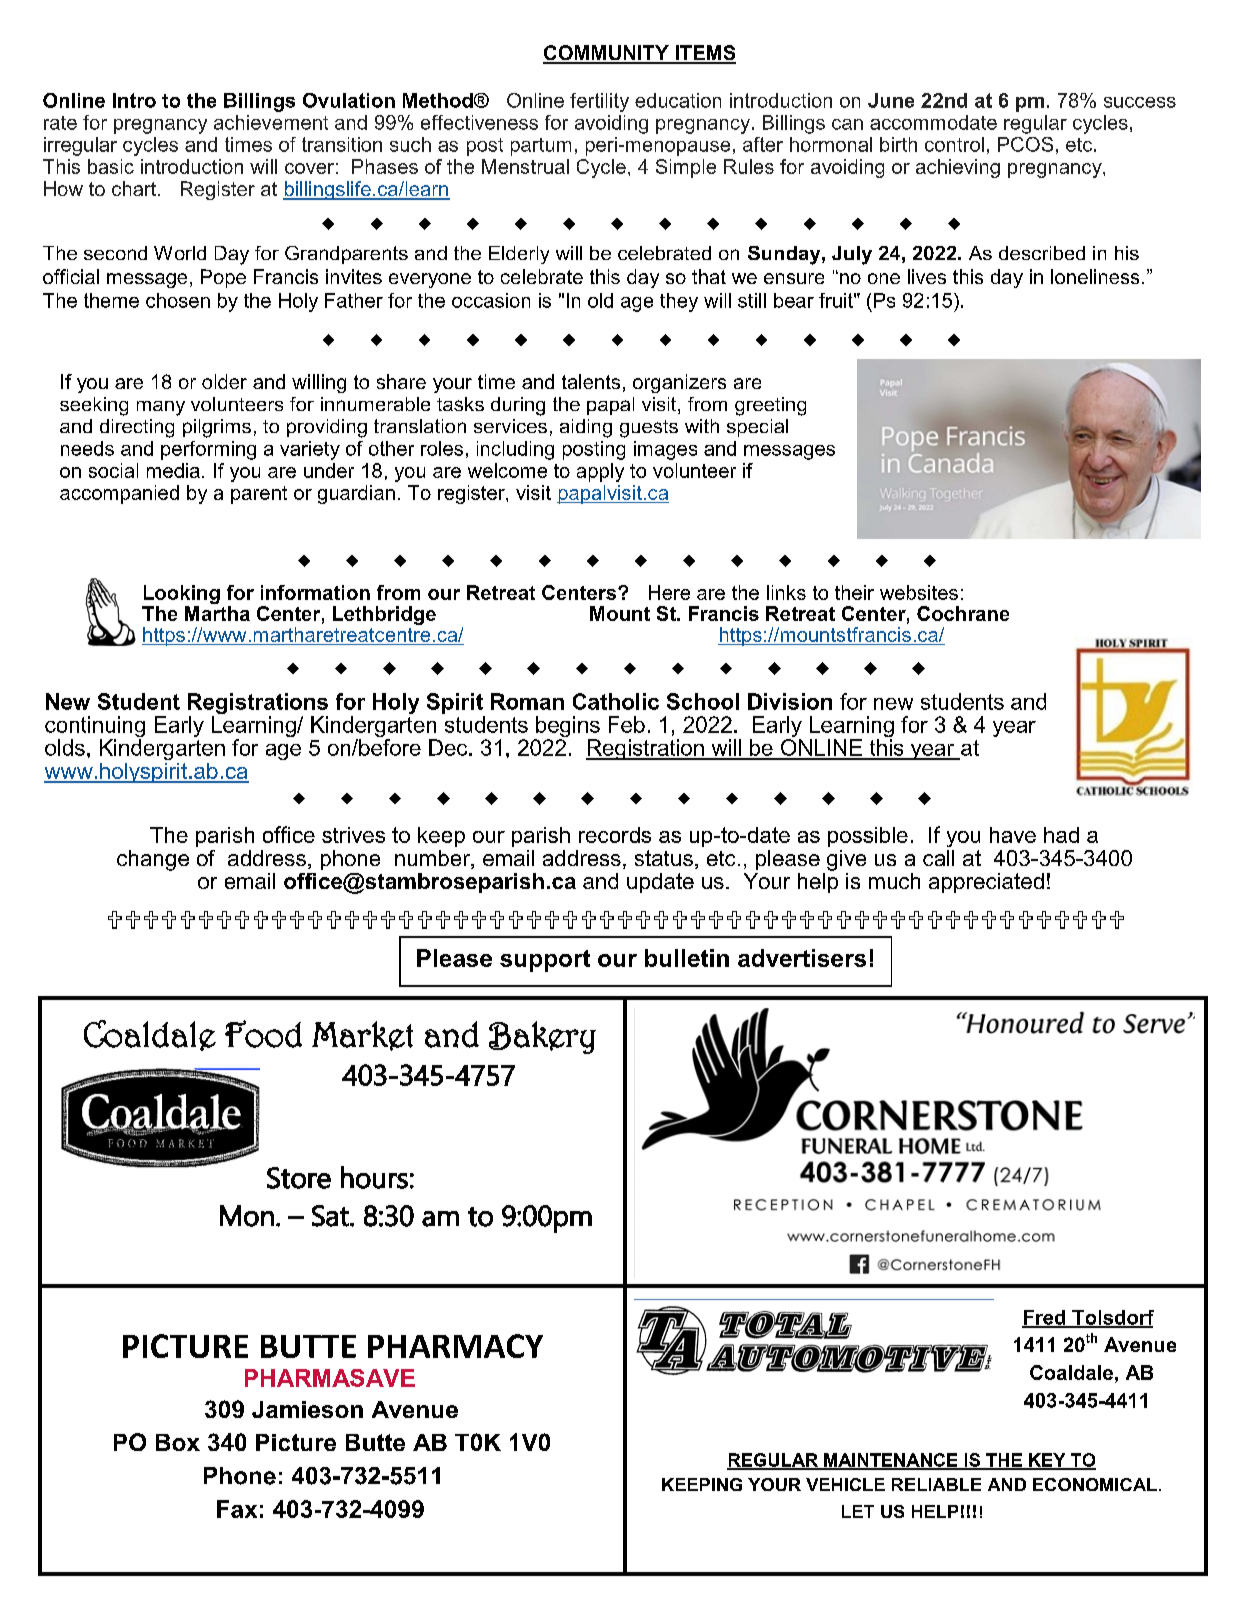 The height and width of the screenshot is (1611, 1245). I want to click on achievement, so click(271, 122).
